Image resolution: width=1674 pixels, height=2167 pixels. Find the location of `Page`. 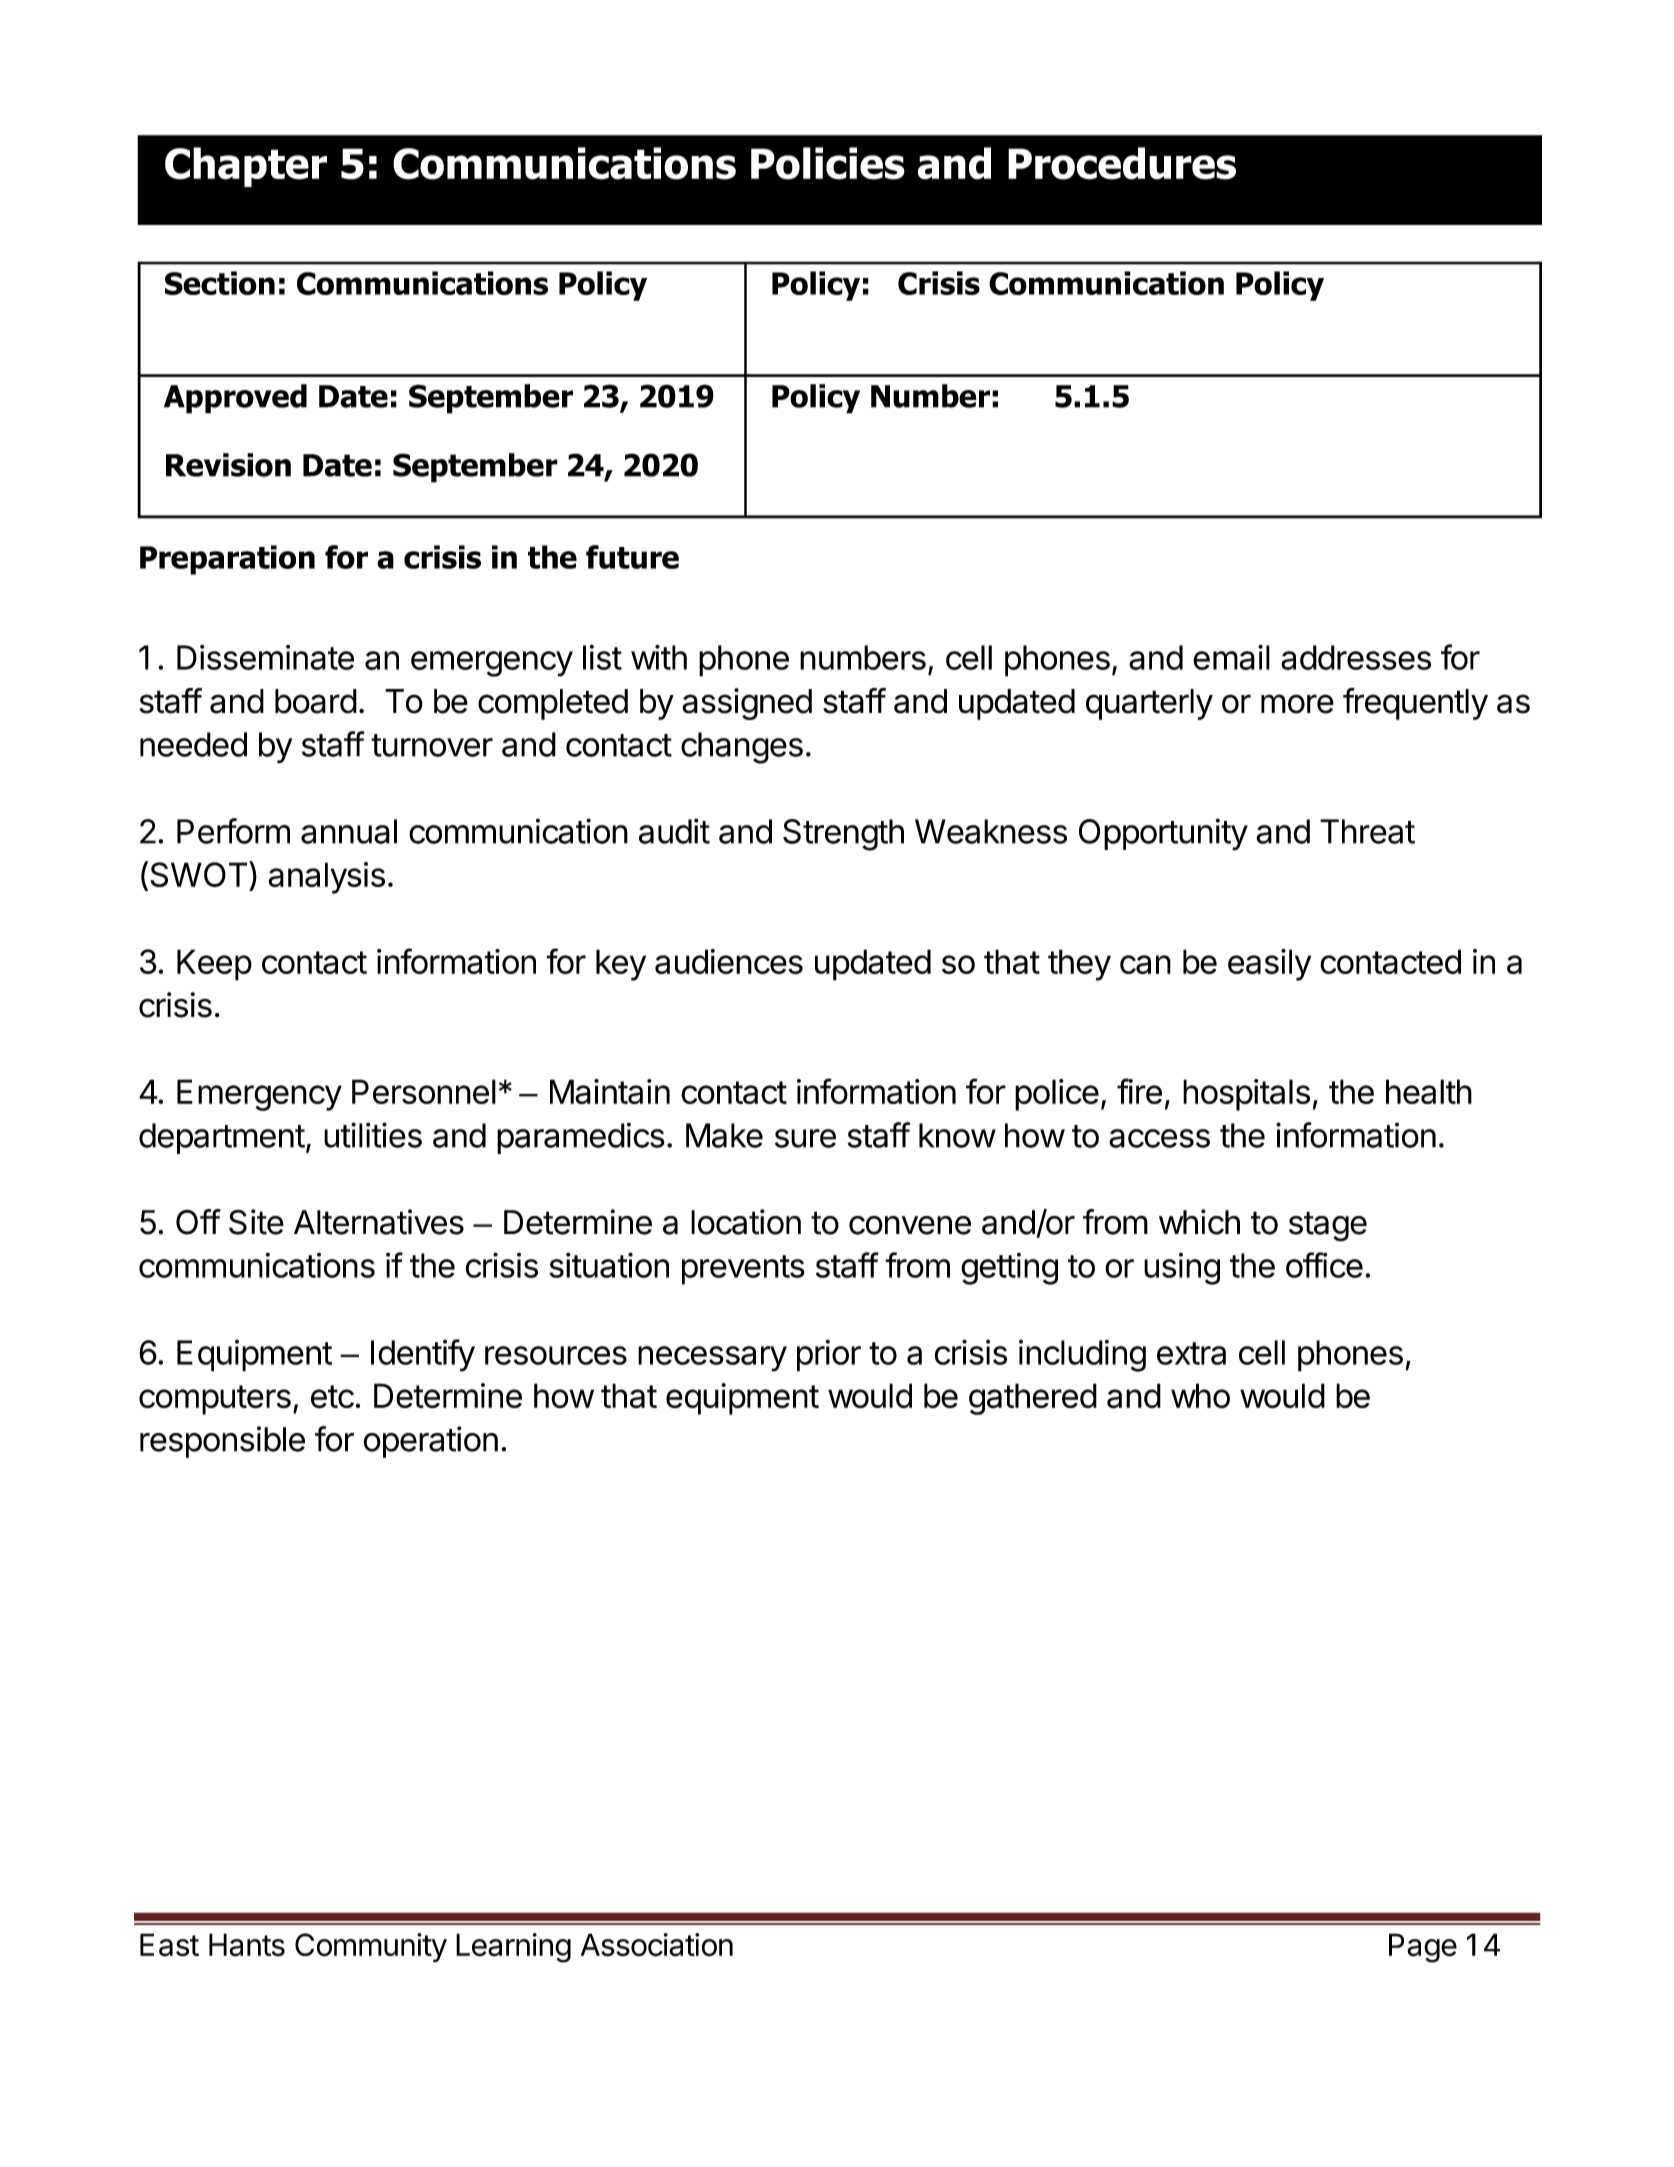

Page is located at coordinates (1423, 1948).
